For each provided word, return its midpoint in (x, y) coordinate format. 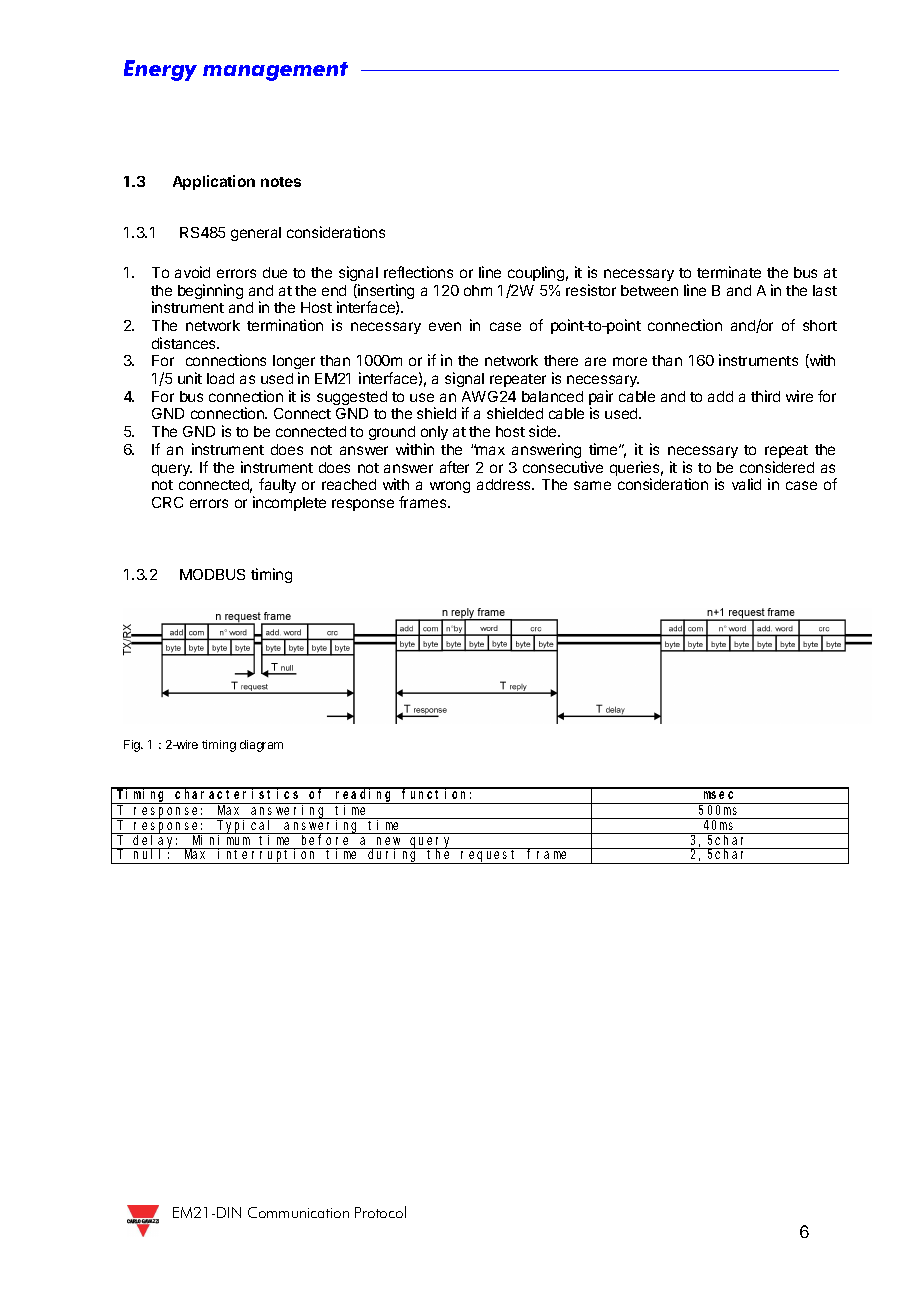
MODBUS (212, 574)
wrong (450, 487)
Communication (298, 1212)
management (275, 71)
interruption (268, 856)
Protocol (380, 1212)
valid (746, 484)
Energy (160, 70)
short (820, 325)
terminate (729, 272)
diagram (261, 746)
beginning (210, 291)
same (592, 485)
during (394, 856)
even (445, 326)
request (490, 857)
